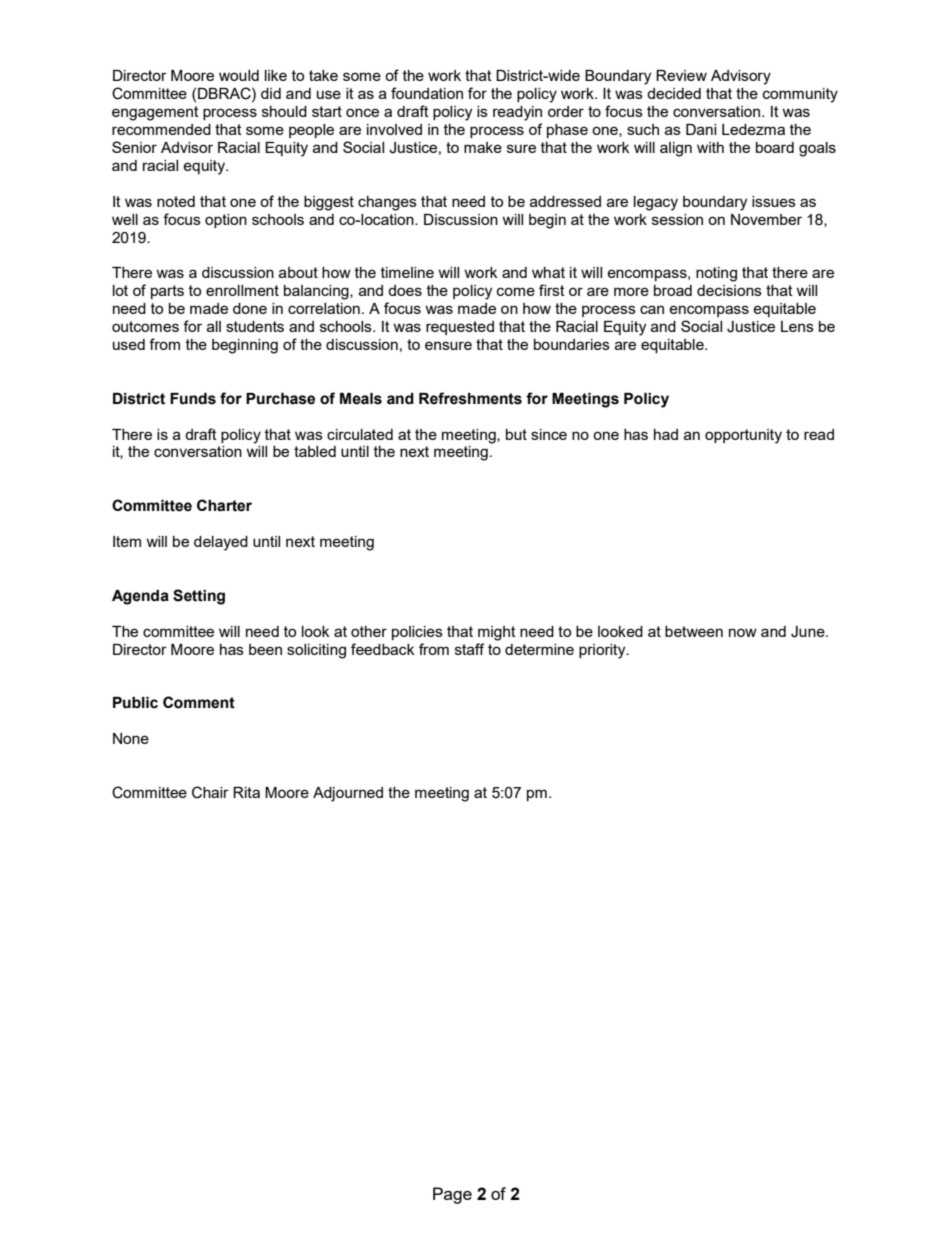  What do you see at coordinates (469, 649) in the screenshot?
I see `staff` at bounding box center [469, 649].
